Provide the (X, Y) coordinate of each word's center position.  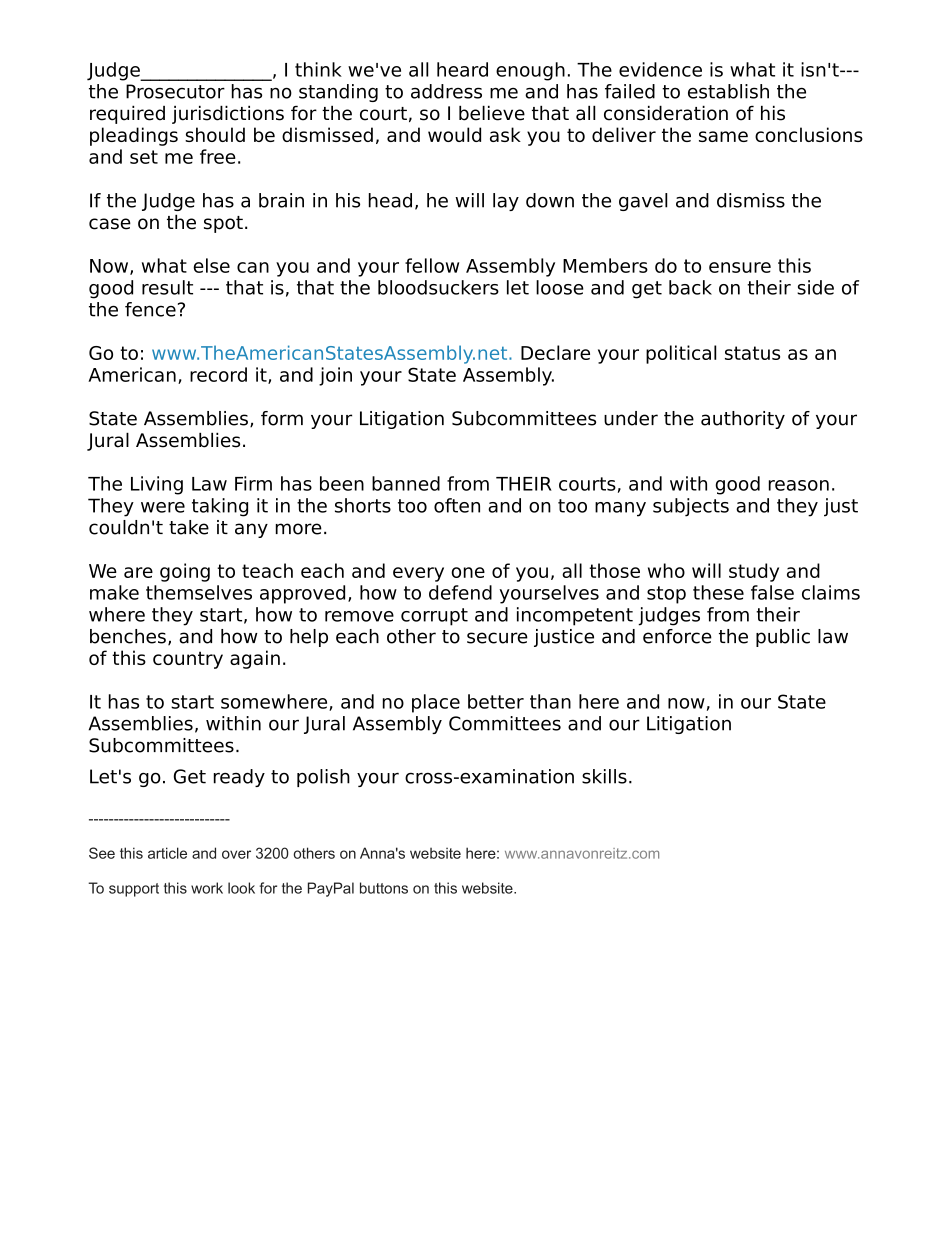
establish (728, 91)
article (167, 853)
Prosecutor (175, 91)
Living (157, 485)
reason (799, 485)
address (446, 91)
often (457, 505)
